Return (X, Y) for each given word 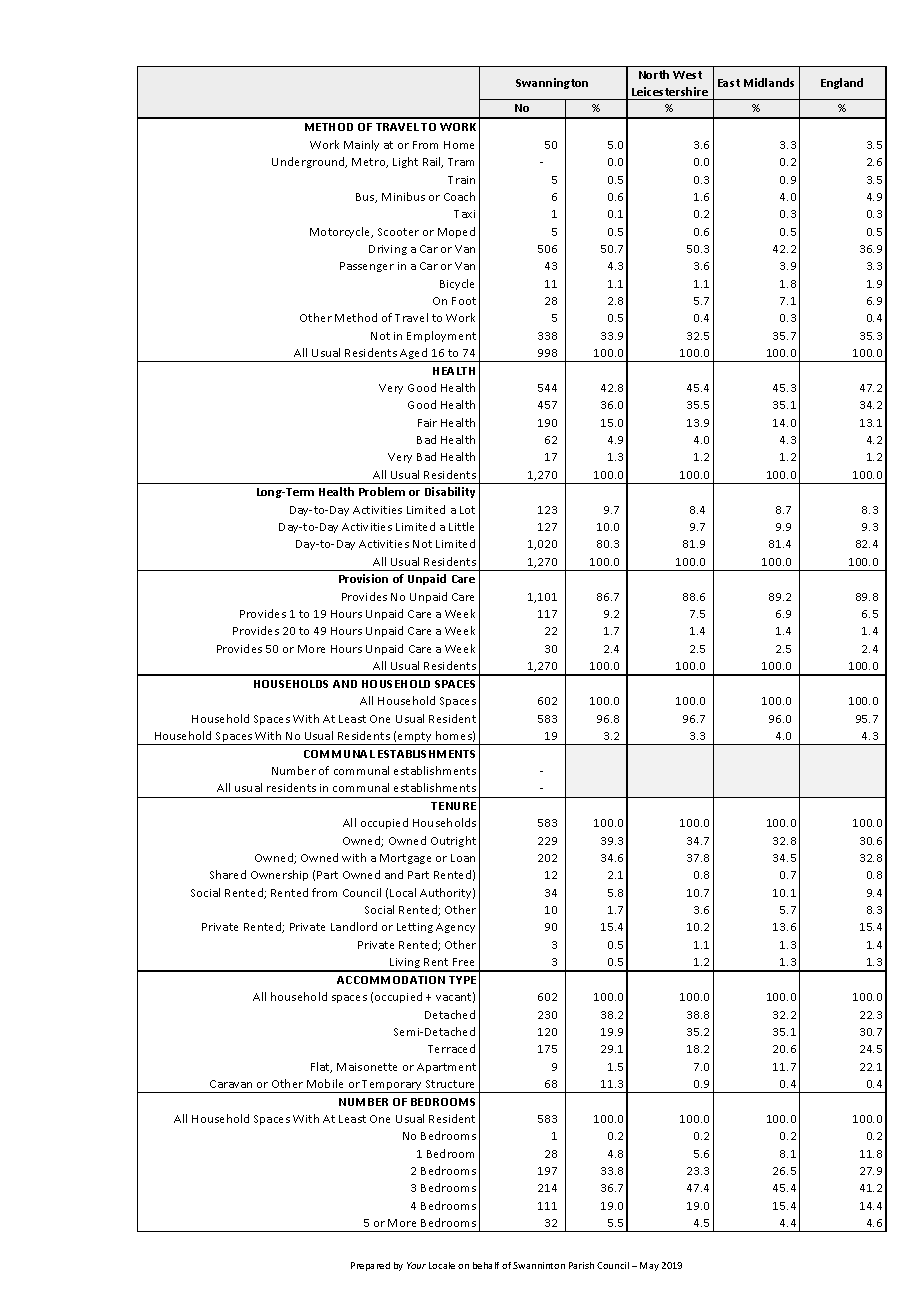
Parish (581, 1265)
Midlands (769, 82)
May (649, 1266)
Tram (461, 162)
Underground (309, 162)
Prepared (370, 1266)
